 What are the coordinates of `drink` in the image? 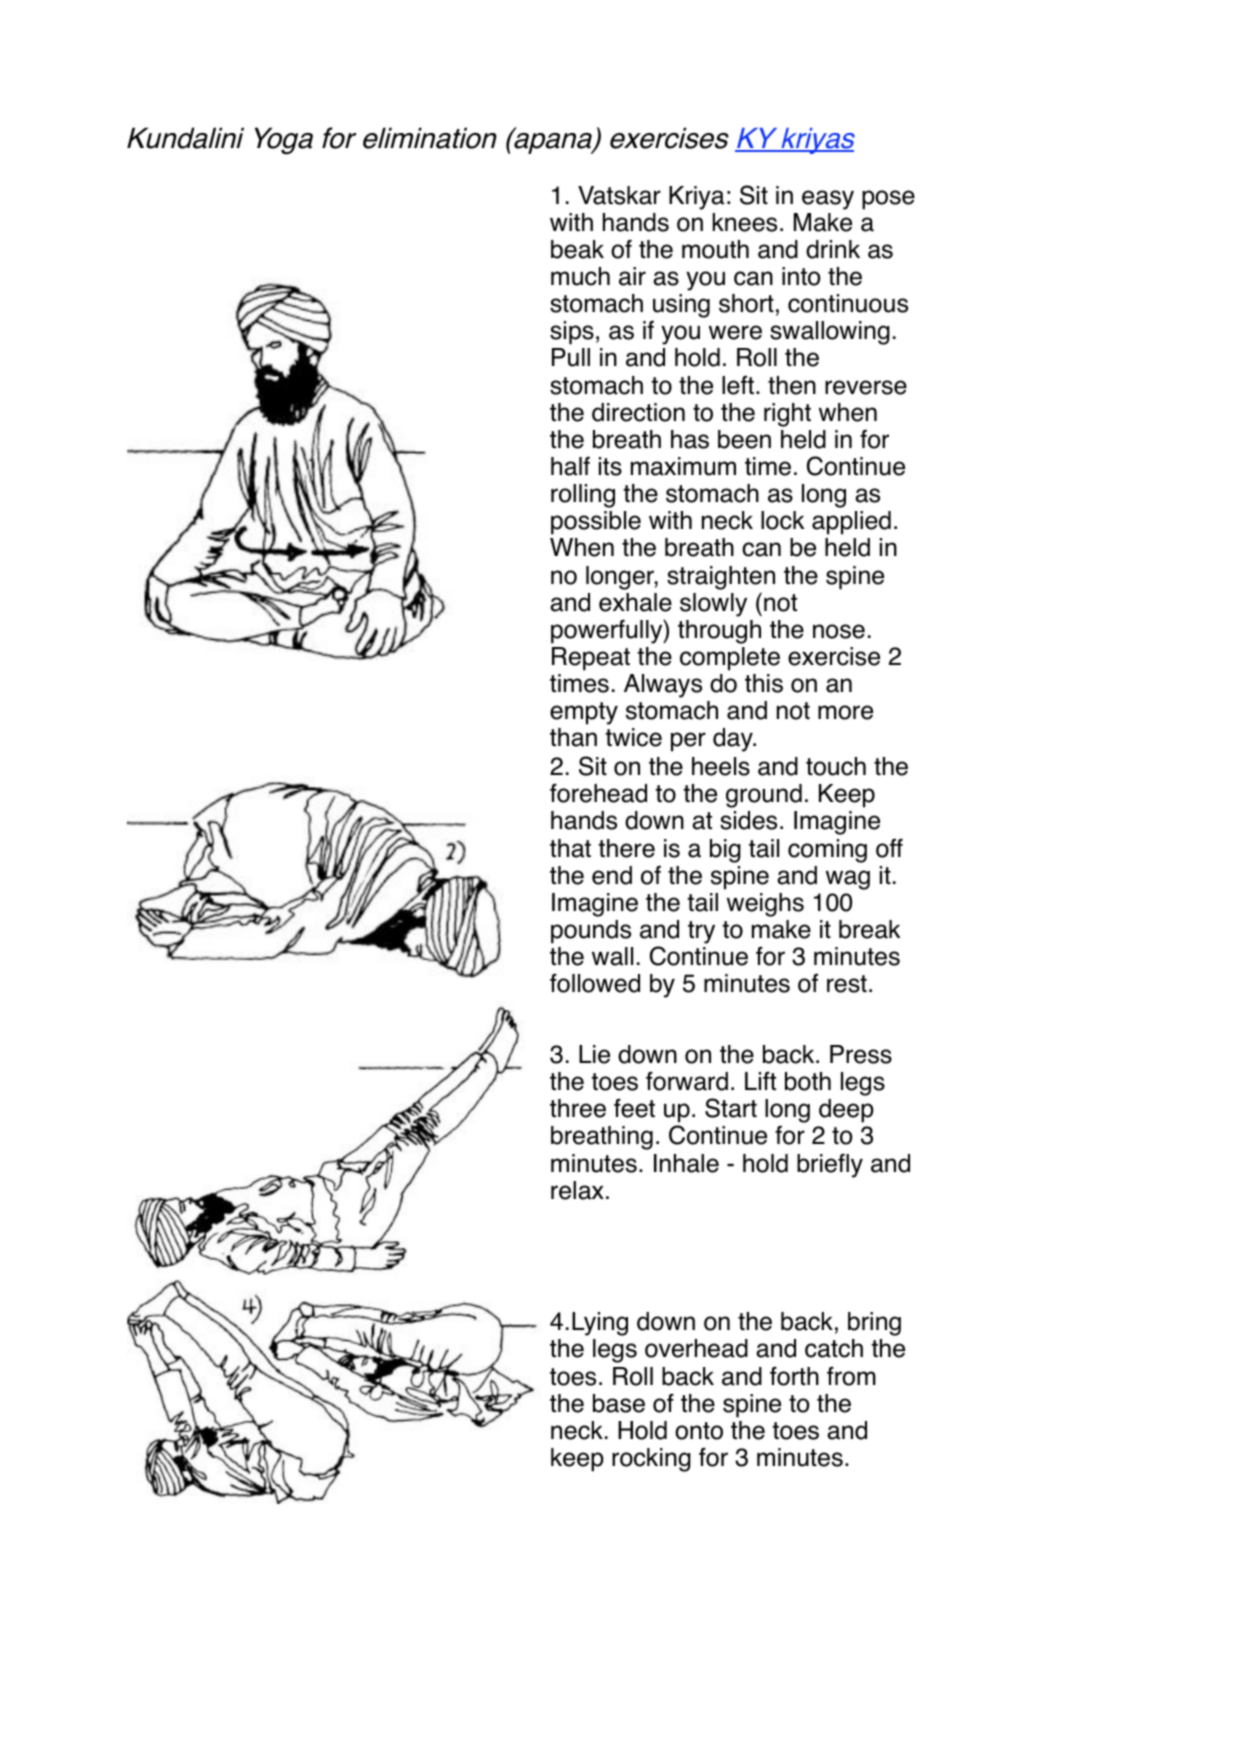 It's located at (833, 249).
